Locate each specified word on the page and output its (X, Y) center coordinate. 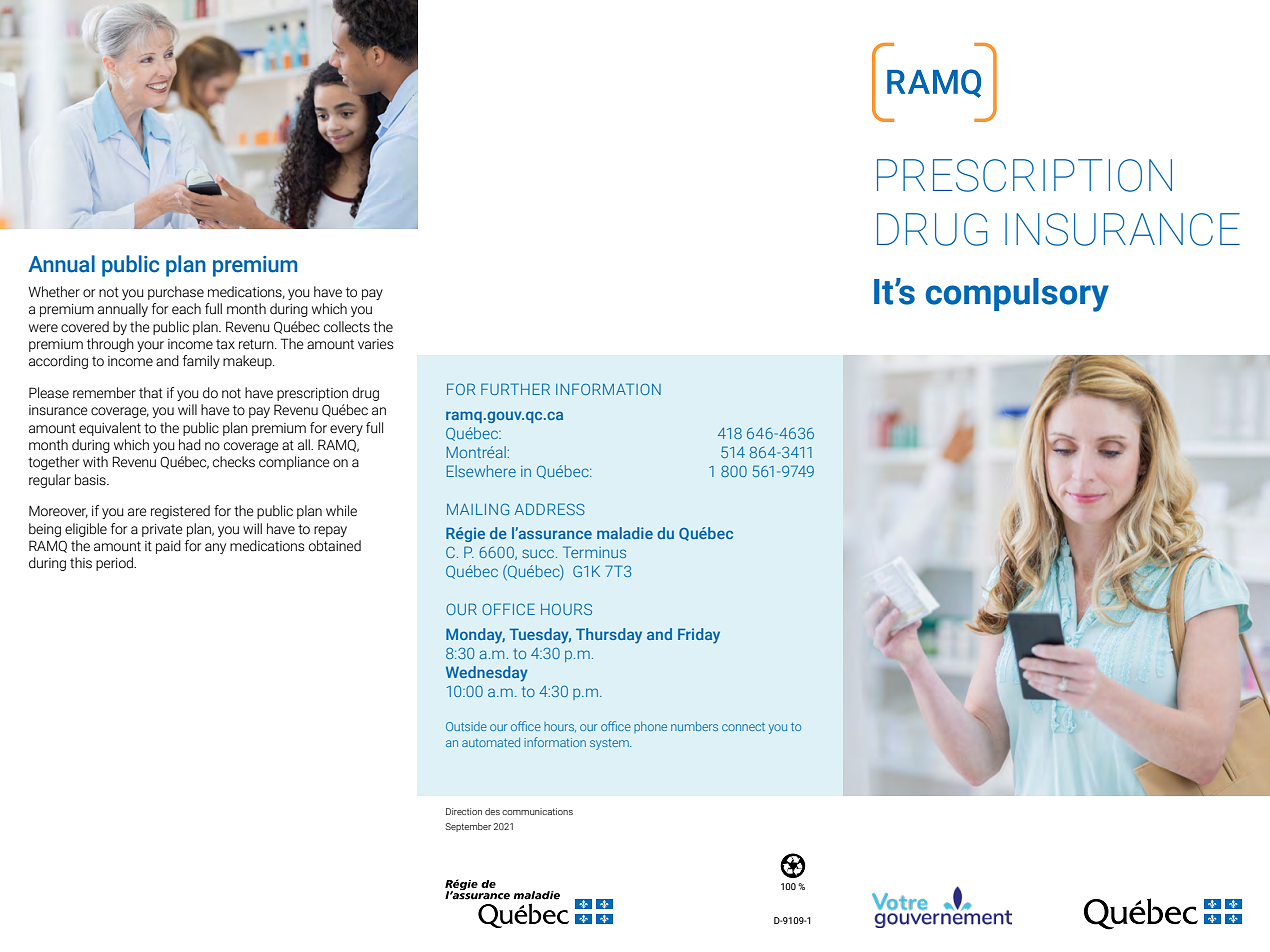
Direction (464, 811)
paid (168, 547)
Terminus (594, 552)
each (186, 309)
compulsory (1017, 295)
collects (347, 327)
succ (539, 553)
